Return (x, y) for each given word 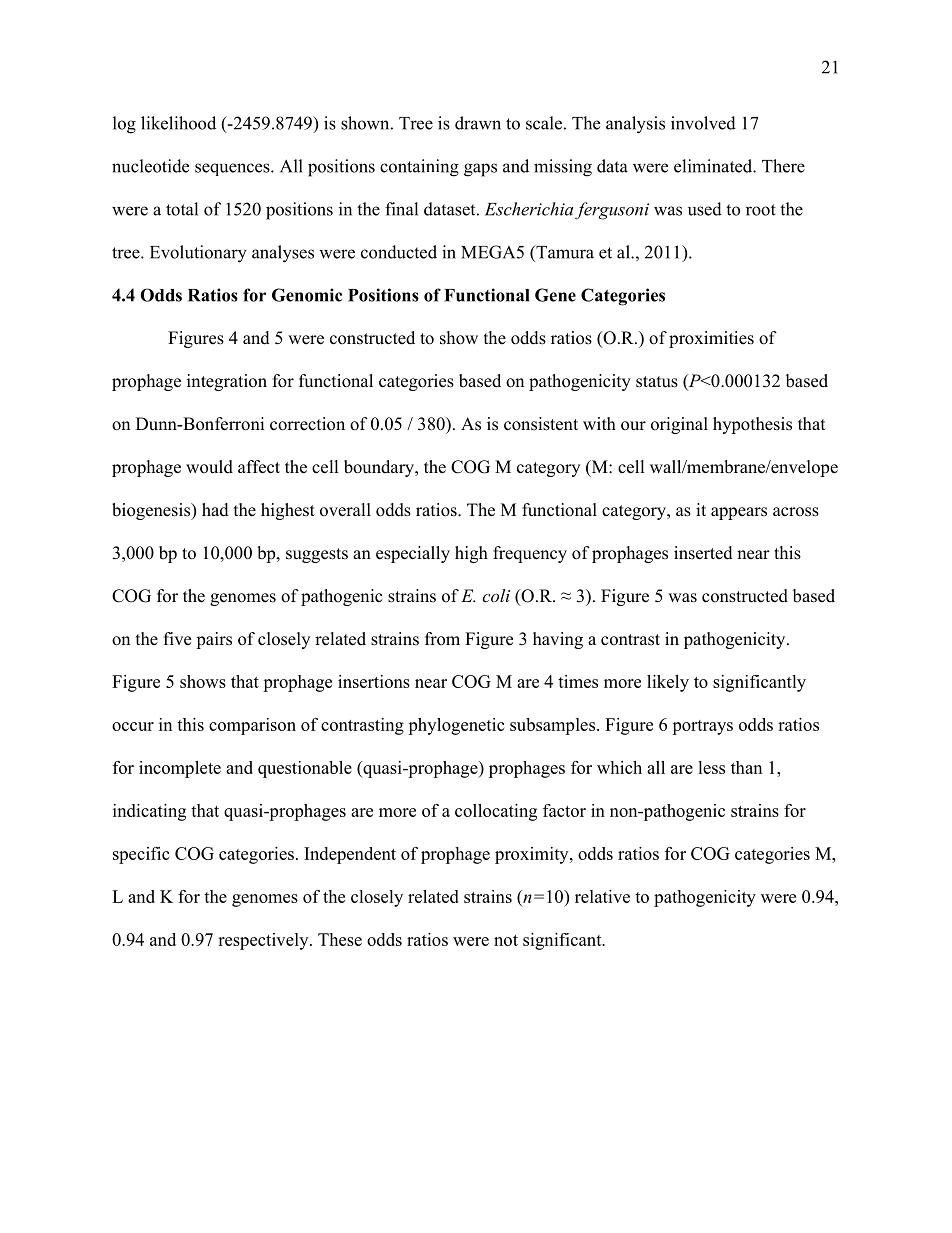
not (506, 940)
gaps (480, 170)
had (215, 510)
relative (602, 896)
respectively (264, 941)
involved (703, 123)
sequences (233, 169)
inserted (703, 553)
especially (413, 554)
